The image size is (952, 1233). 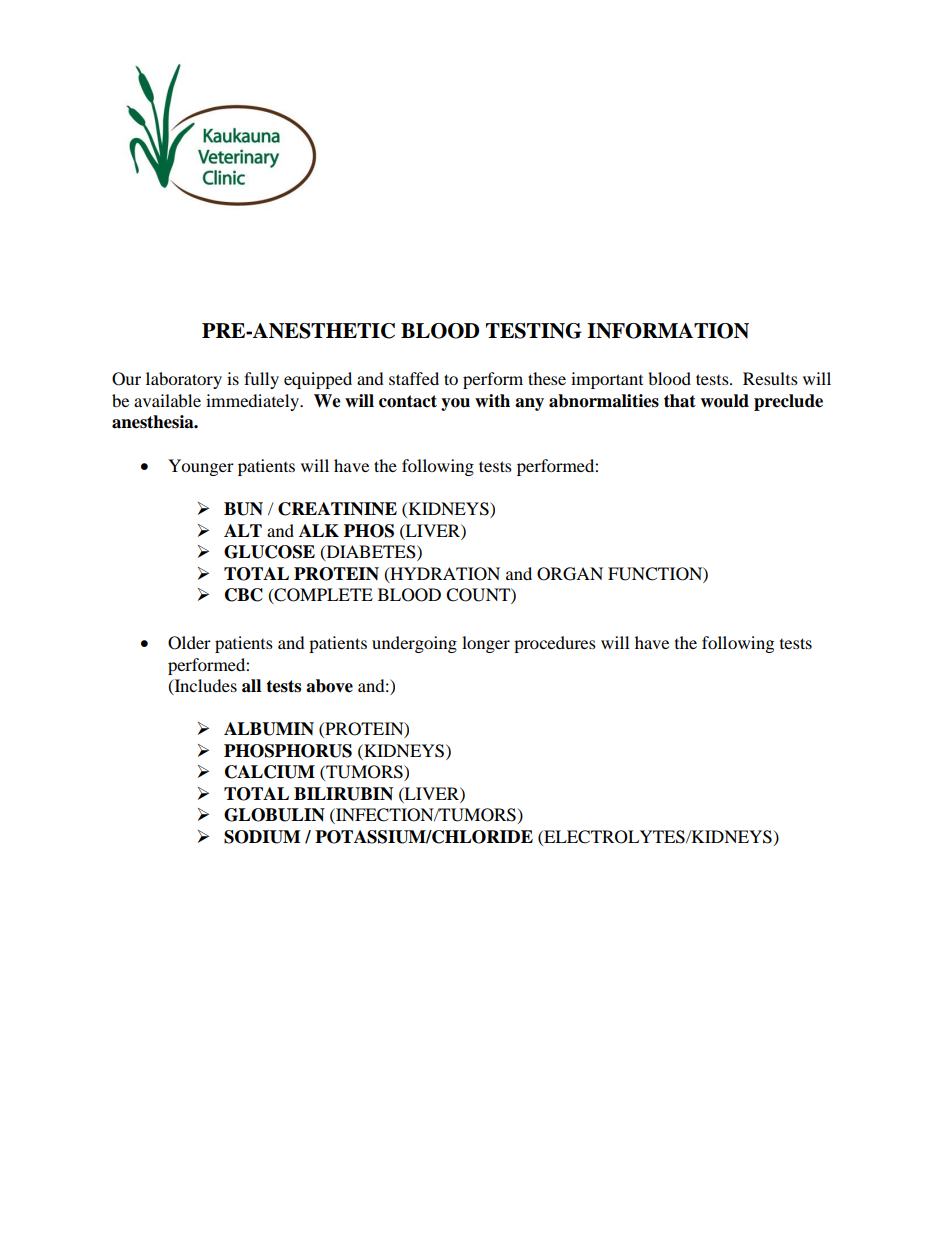 I want to click on SODIUM, so click(x=262, y=837).
